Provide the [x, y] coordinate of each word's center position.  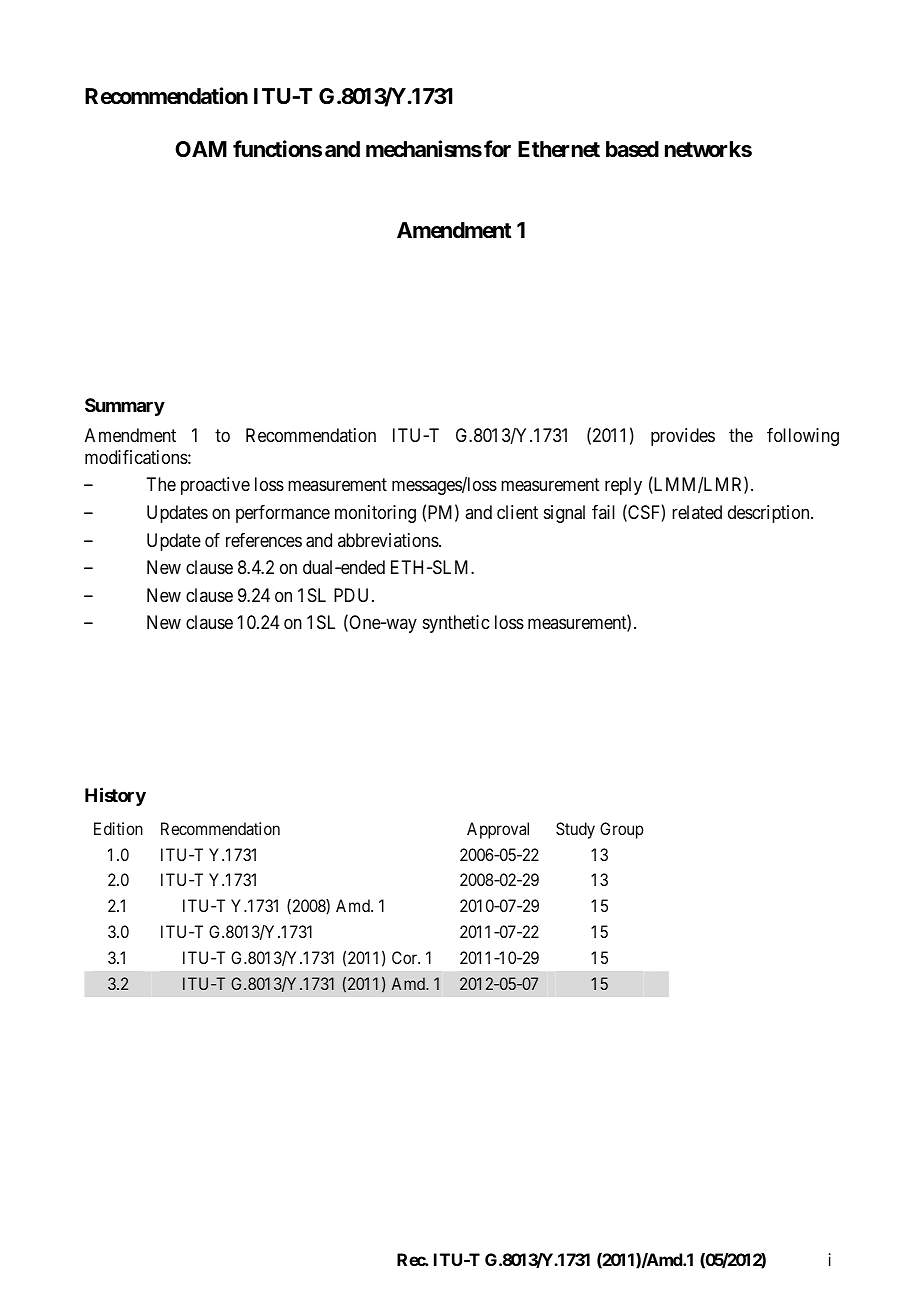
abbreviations [389, 540]
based [632, 149]
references [264, 540]
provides [683, 437]
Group [622, 830]
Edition [118, 828]
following [803, 437]
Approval [498, 830]
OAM [201, 149]
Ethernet [559, 149]
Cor [406, 957]
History [115, 797]
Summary [125, 407]
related [697, 512]
